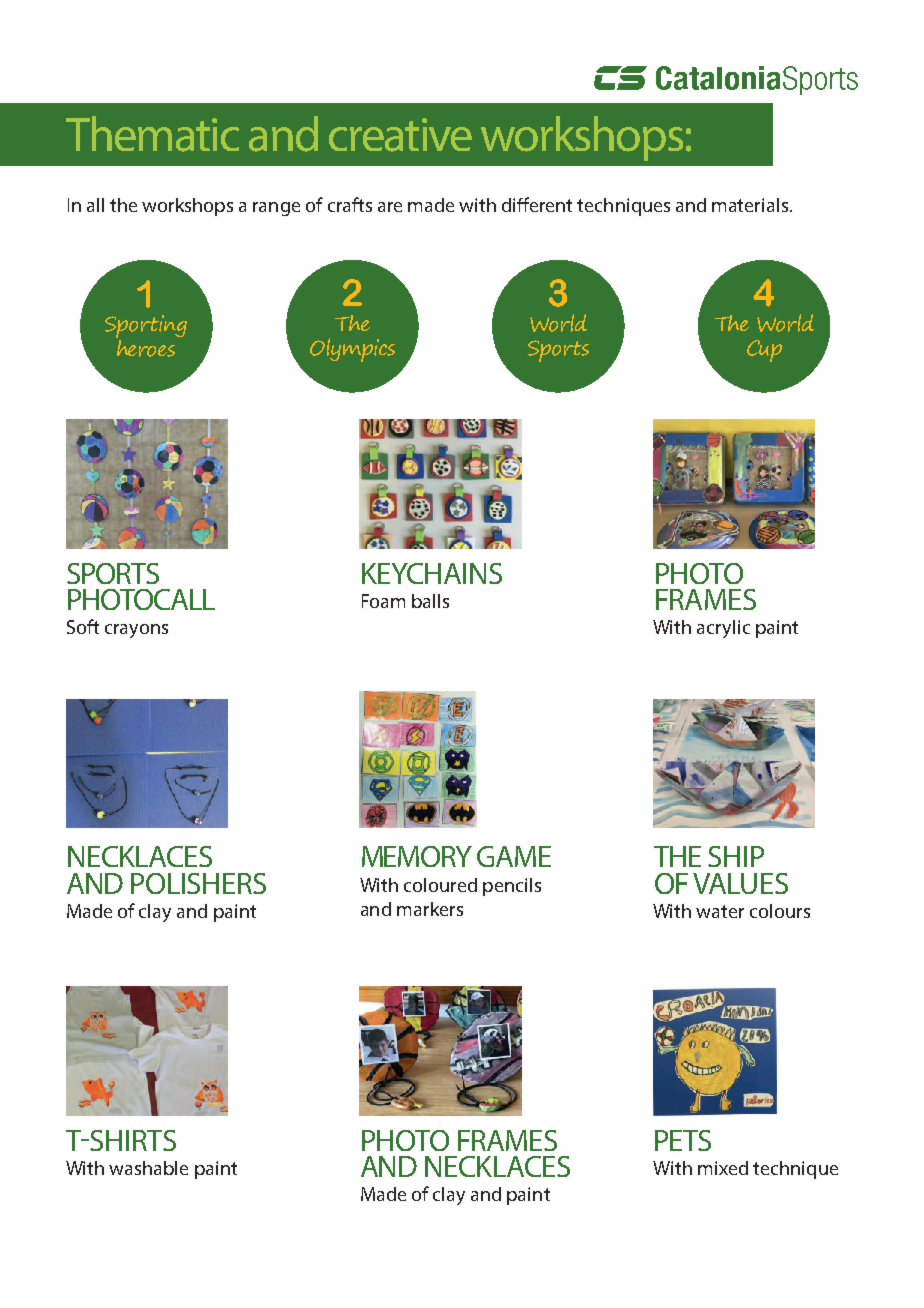 Image resolution: width=924 pixels, height=1308 pixels. I want to click on washable, so click(148, 1168).
